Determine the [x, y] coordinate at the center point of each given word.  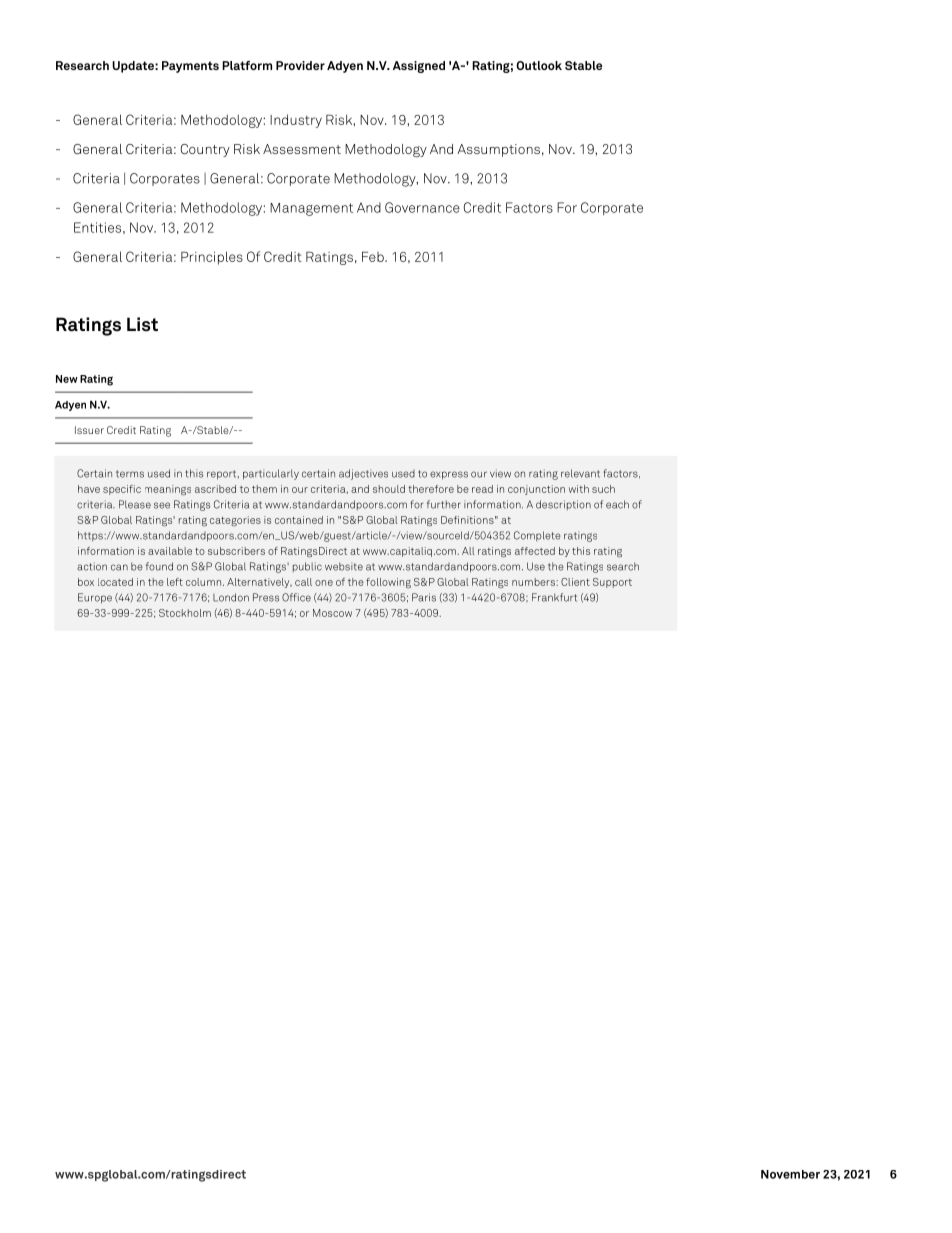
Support [612, 583]
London [231, 597]
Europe [95, 598]
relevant [580, 473]
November [790, 1174]
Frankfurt [554, 597]
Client [575, 582]
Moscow [332, 613]
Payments [190, 67]
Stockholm [185, 613]
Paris [424, 597]
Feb [374, 257]
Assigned [419, 67]
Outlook [539, 65]
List [142, 324]
